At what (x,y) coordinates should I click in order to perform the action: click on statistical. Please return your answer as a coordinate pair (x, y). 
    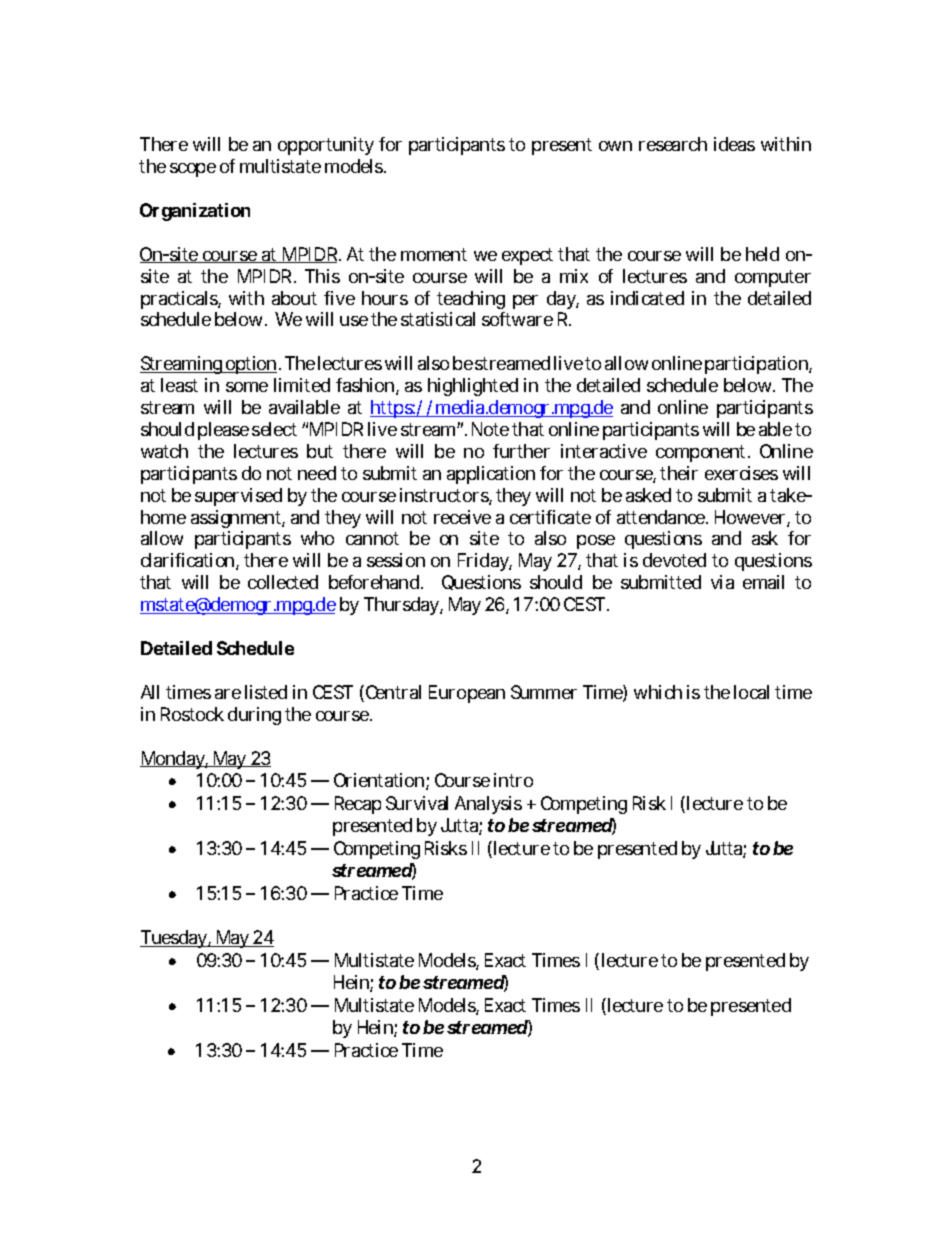
    Looking at the image, I should click on (438, 319).
